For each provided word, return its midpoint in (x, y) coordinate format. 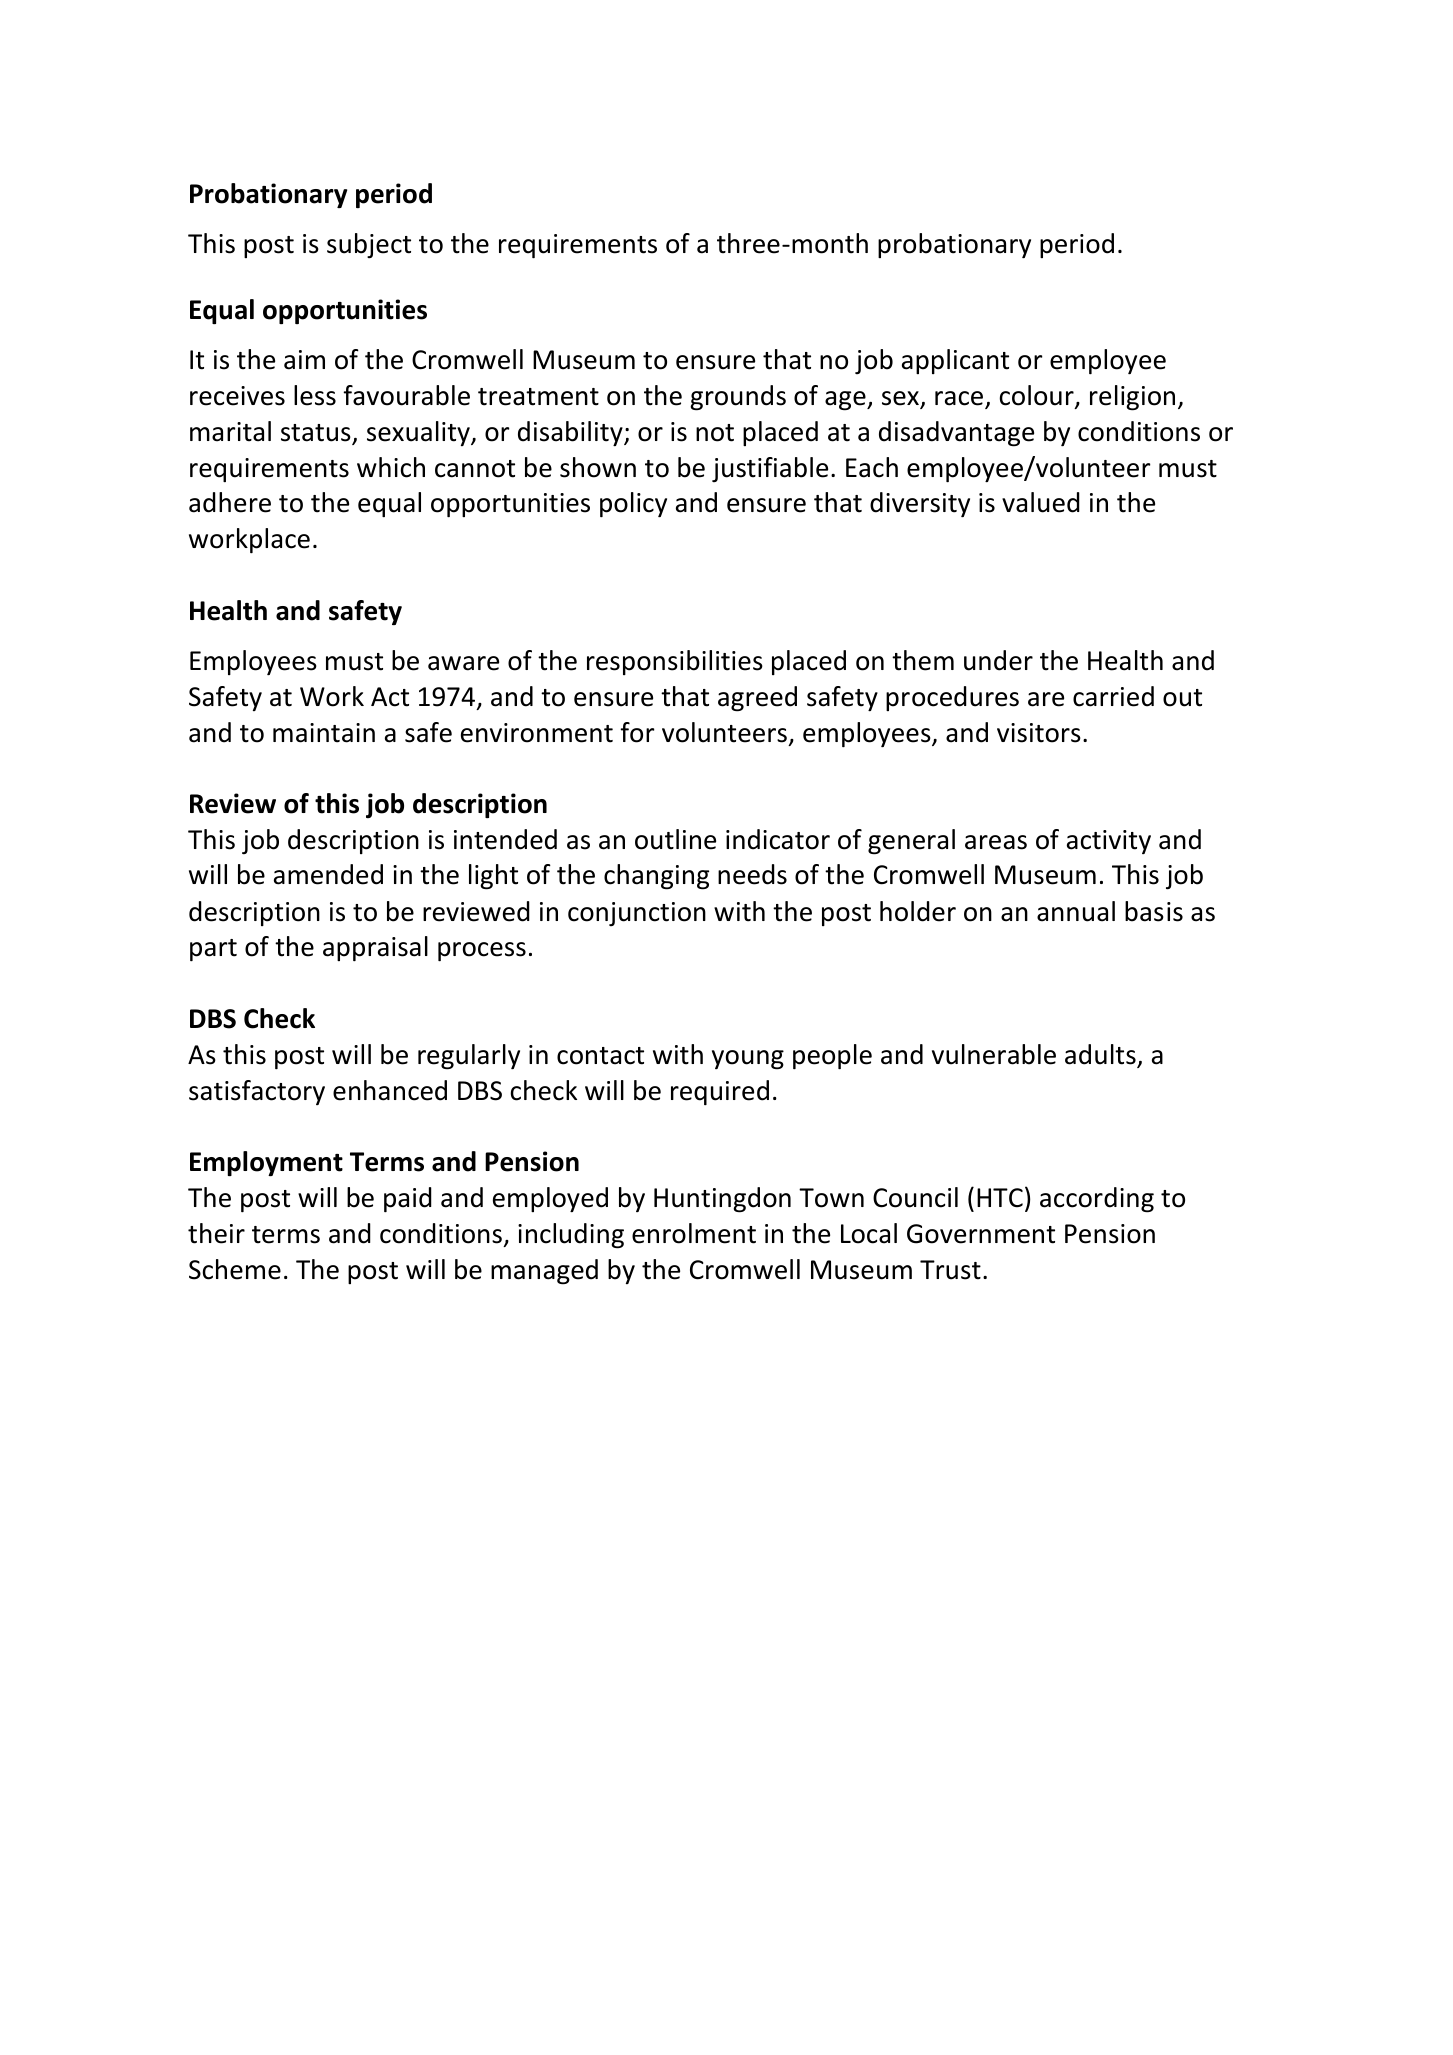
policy (633, 504)
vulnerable (994, 1054)
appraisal (375, 948)
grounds (738, 398)
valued (1041, 502)
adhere (230, 502)
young (748, 1060)
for (637, 732)
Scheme (235, 1269)
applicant (955, 361)
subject (369, 246)
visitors (1039, 733)
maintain (324, 733)
